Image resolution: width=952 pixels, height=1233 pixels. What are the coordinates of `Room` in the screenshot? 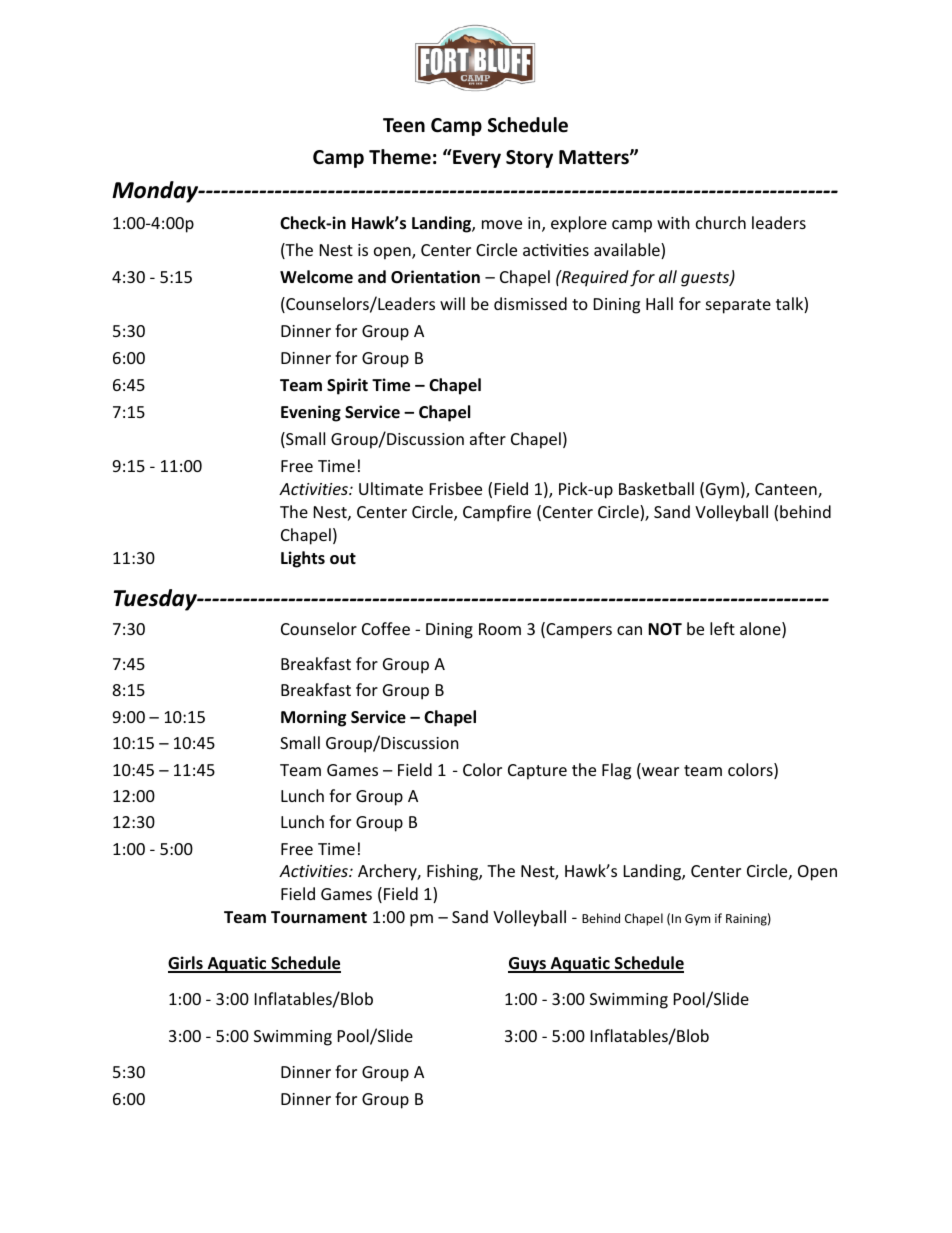 It's located at (500, 629).
